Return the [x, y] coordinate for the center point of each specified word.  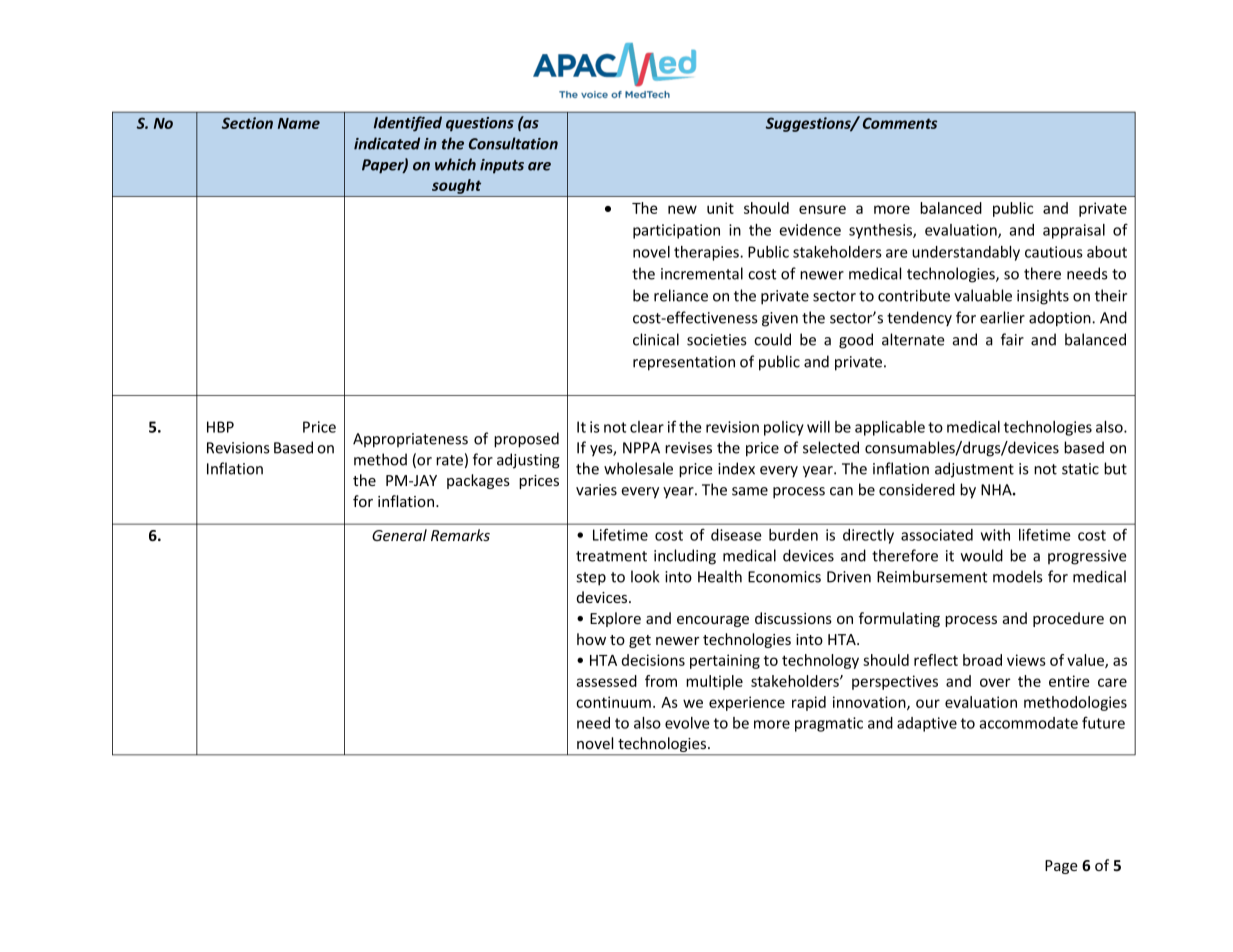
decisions [653, 660]
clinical [656, 339]
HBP [220, 427]
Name [299, 123]
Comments [900, 123]
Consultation [513, 143]
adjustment [974, 470]
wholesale [638, 468]
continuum [613, 702]
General [399, 535]
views [1026, 660]
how [591, 639]
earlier [1002, 317]
